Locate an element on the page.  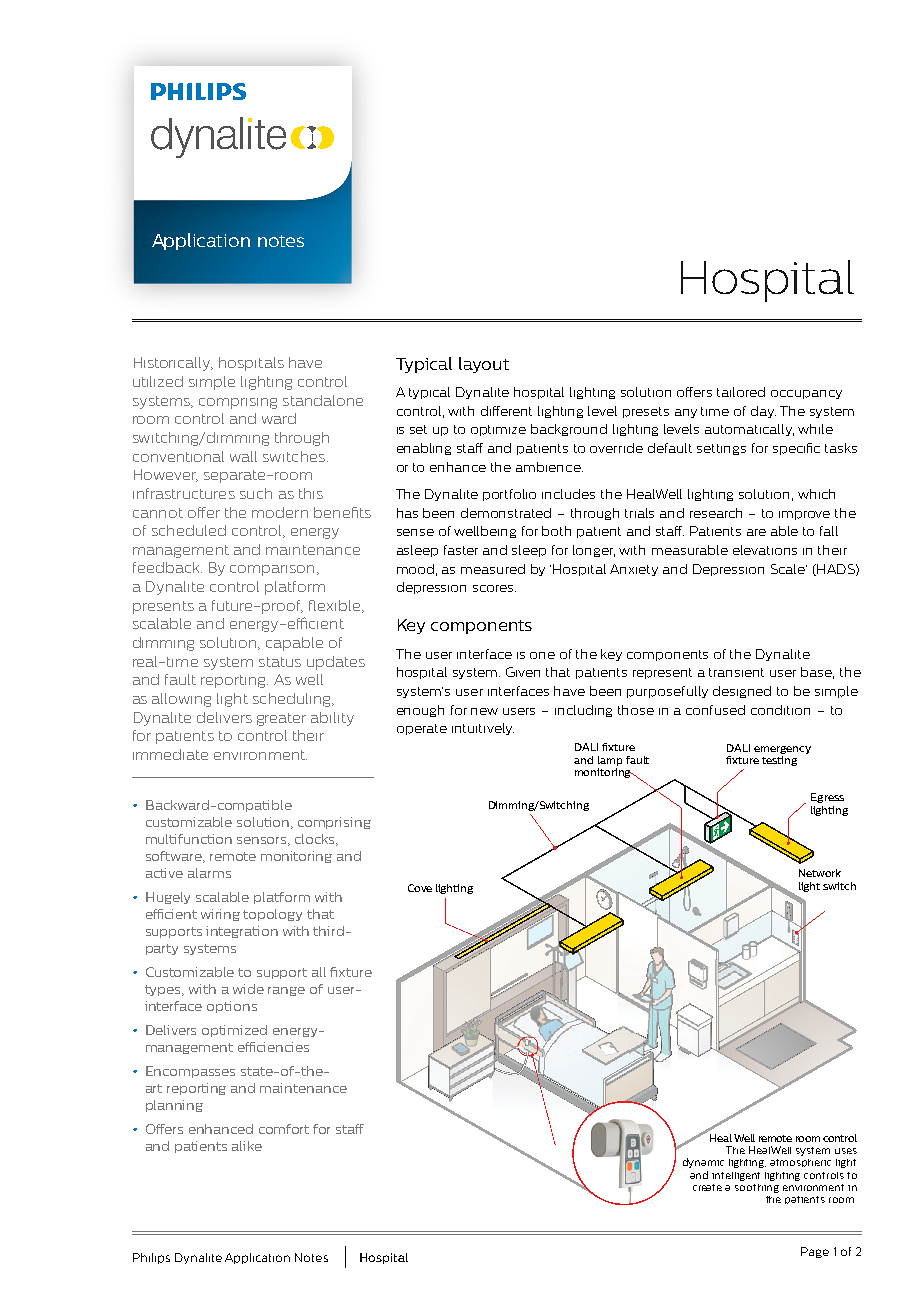
create is located at coordinates (707, 1187).
